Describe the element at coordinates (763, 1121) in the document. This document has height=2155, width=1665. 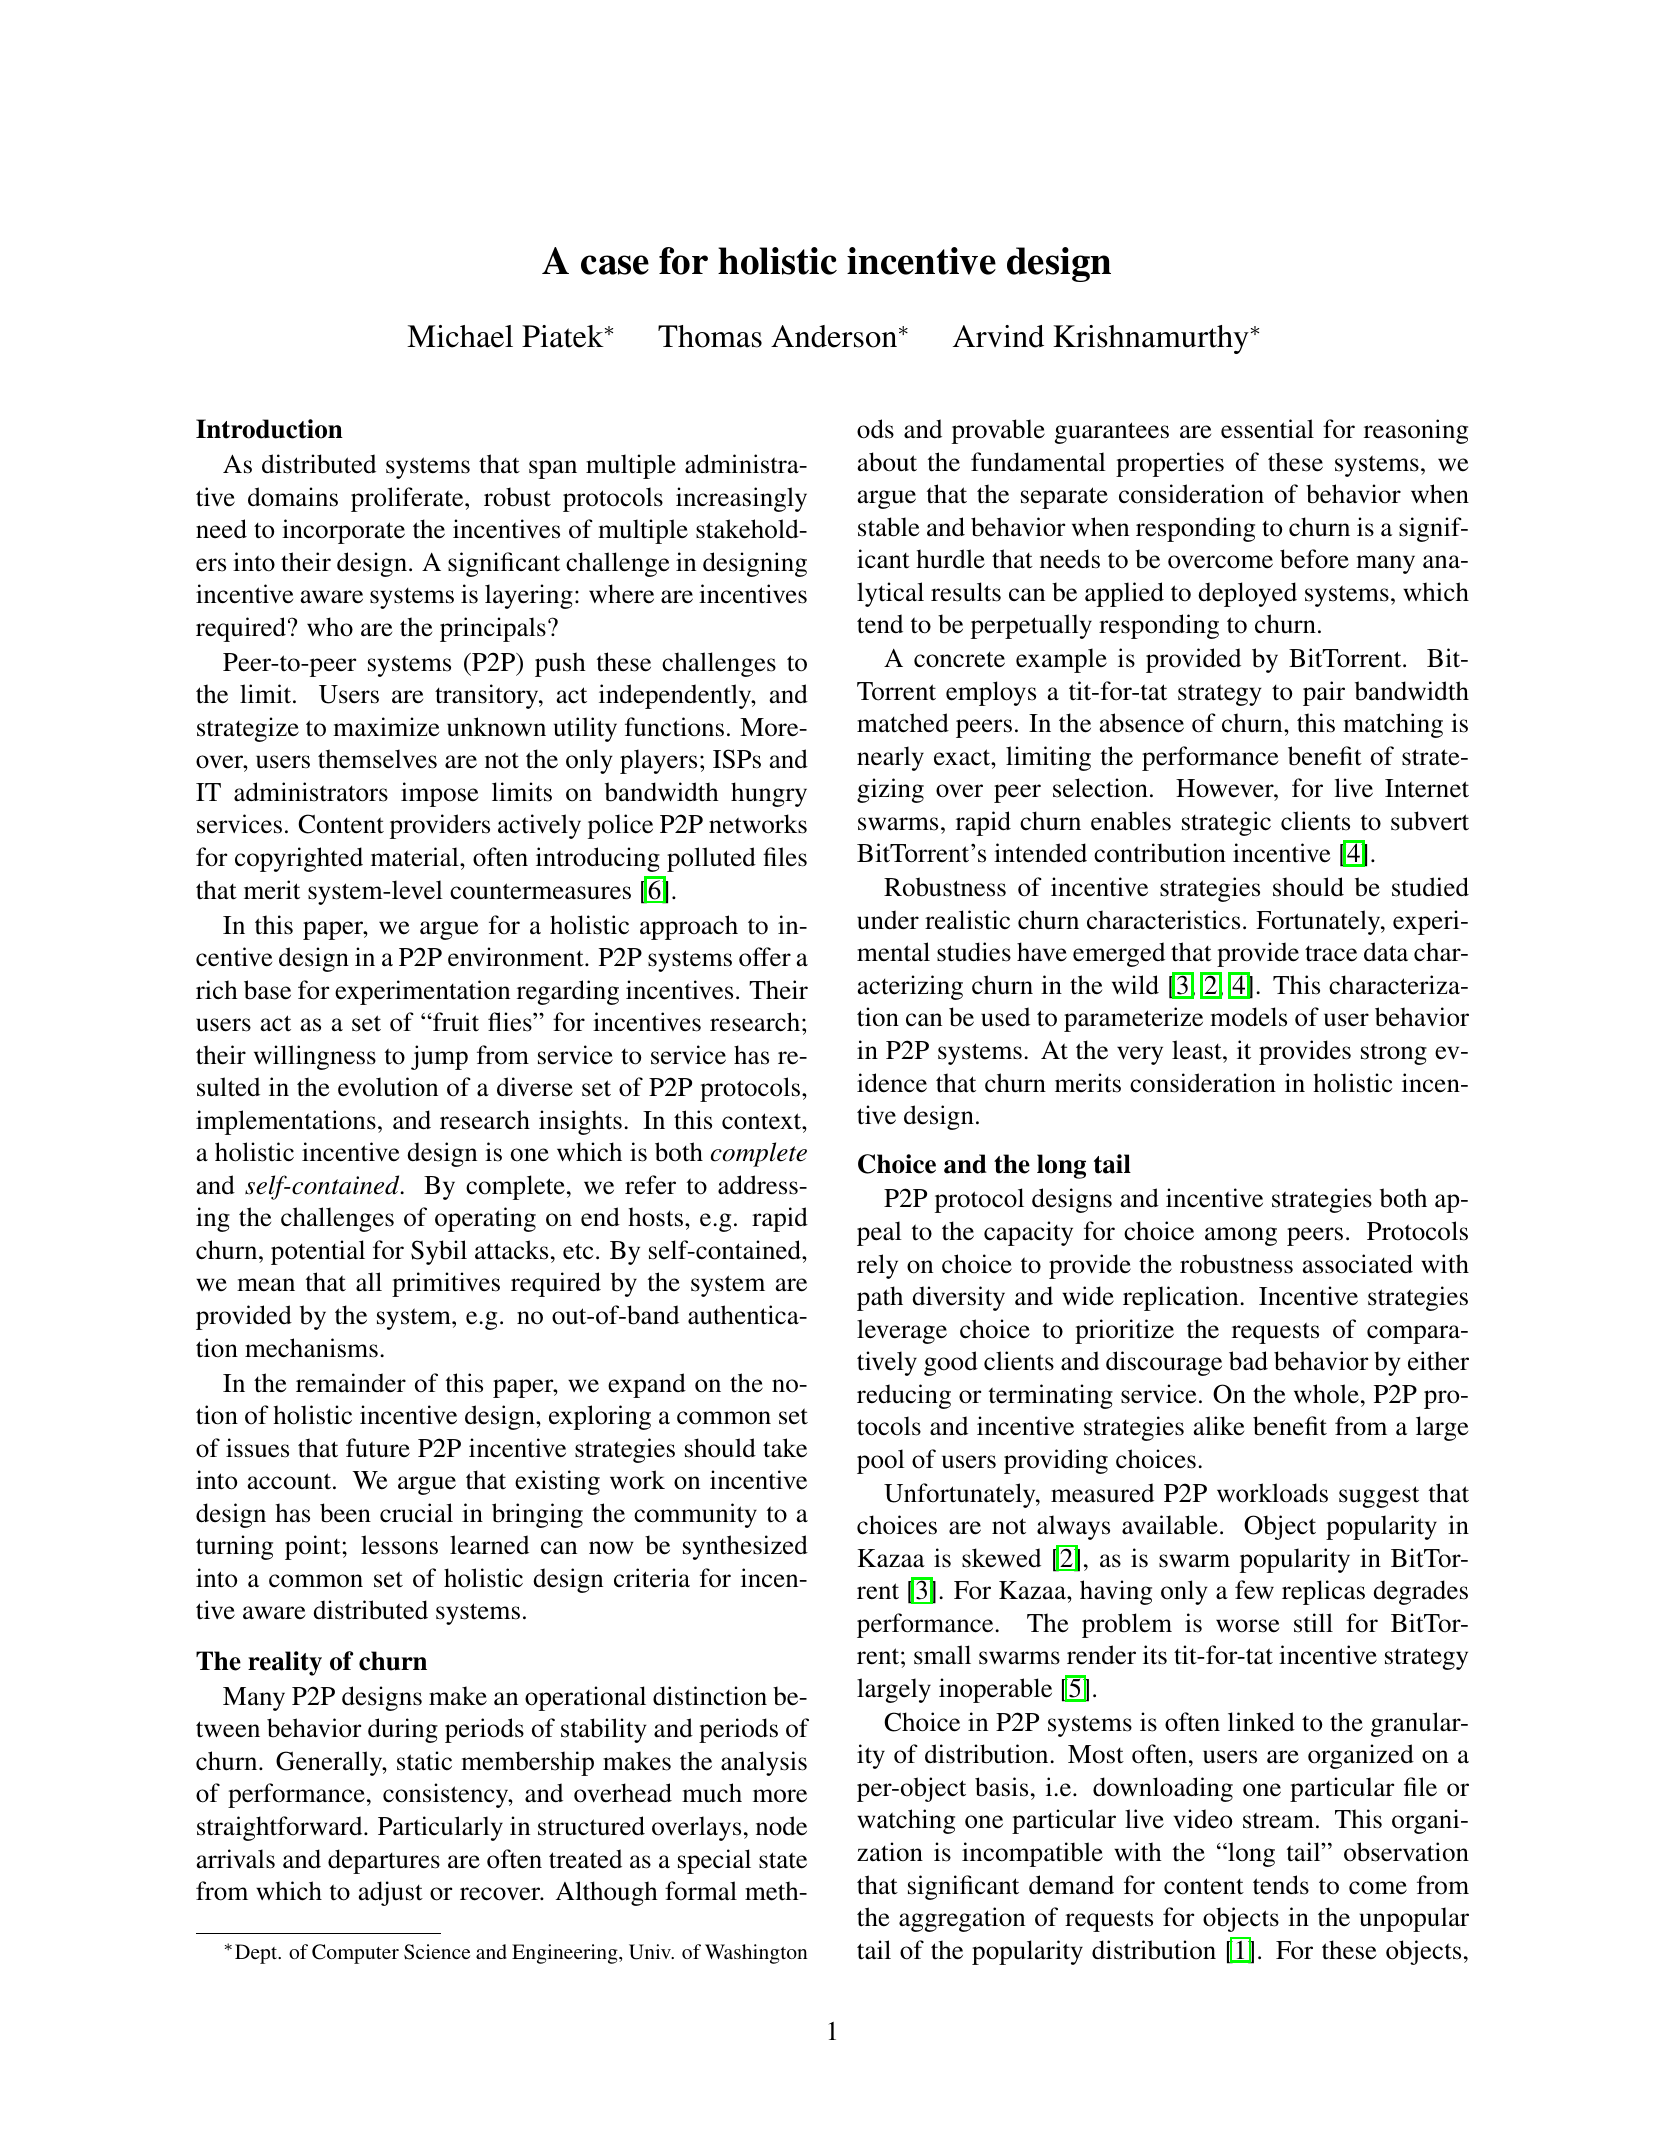
I see `context` at that location.
